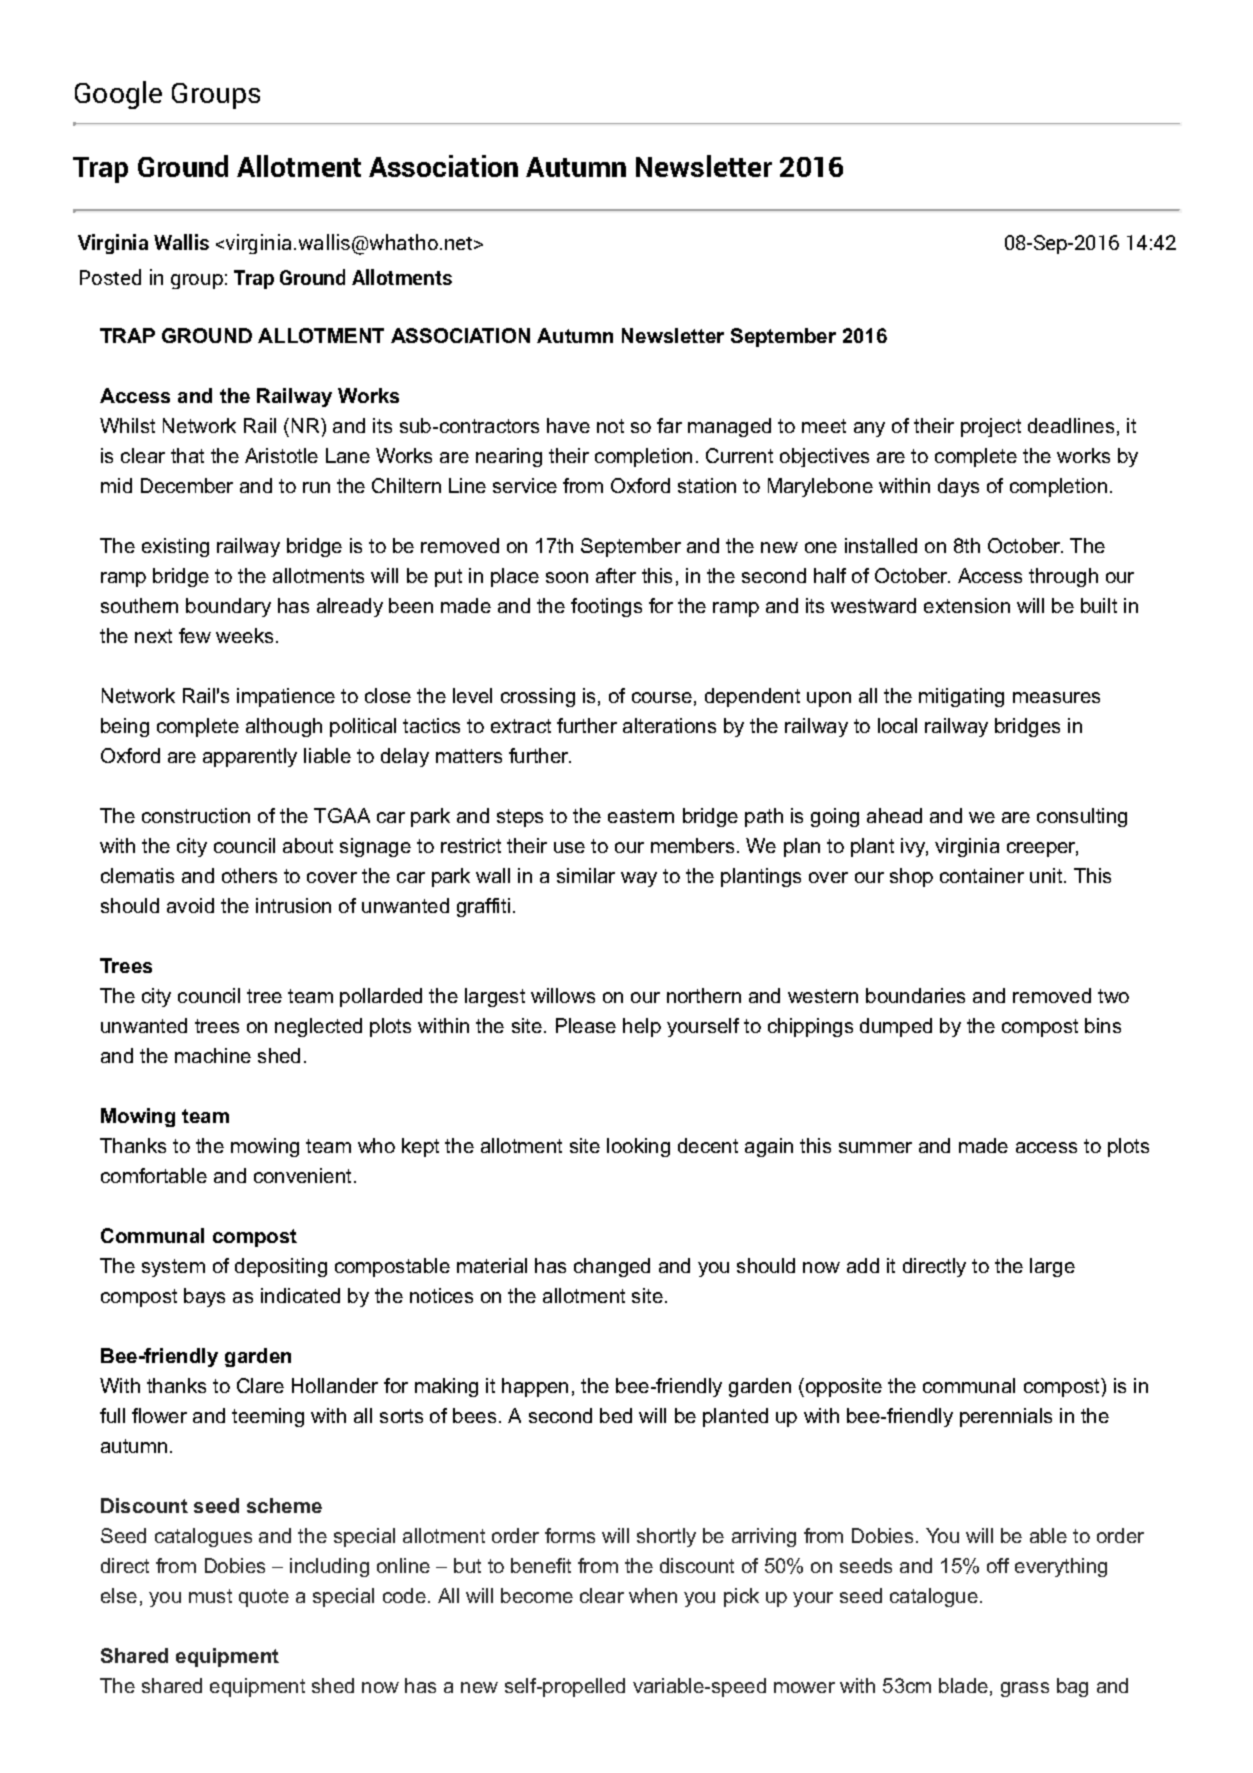 The width and height of the document is (1253, 1773). Describe the element at coordinates (249, 875) in the document. I see `others` at that location.
